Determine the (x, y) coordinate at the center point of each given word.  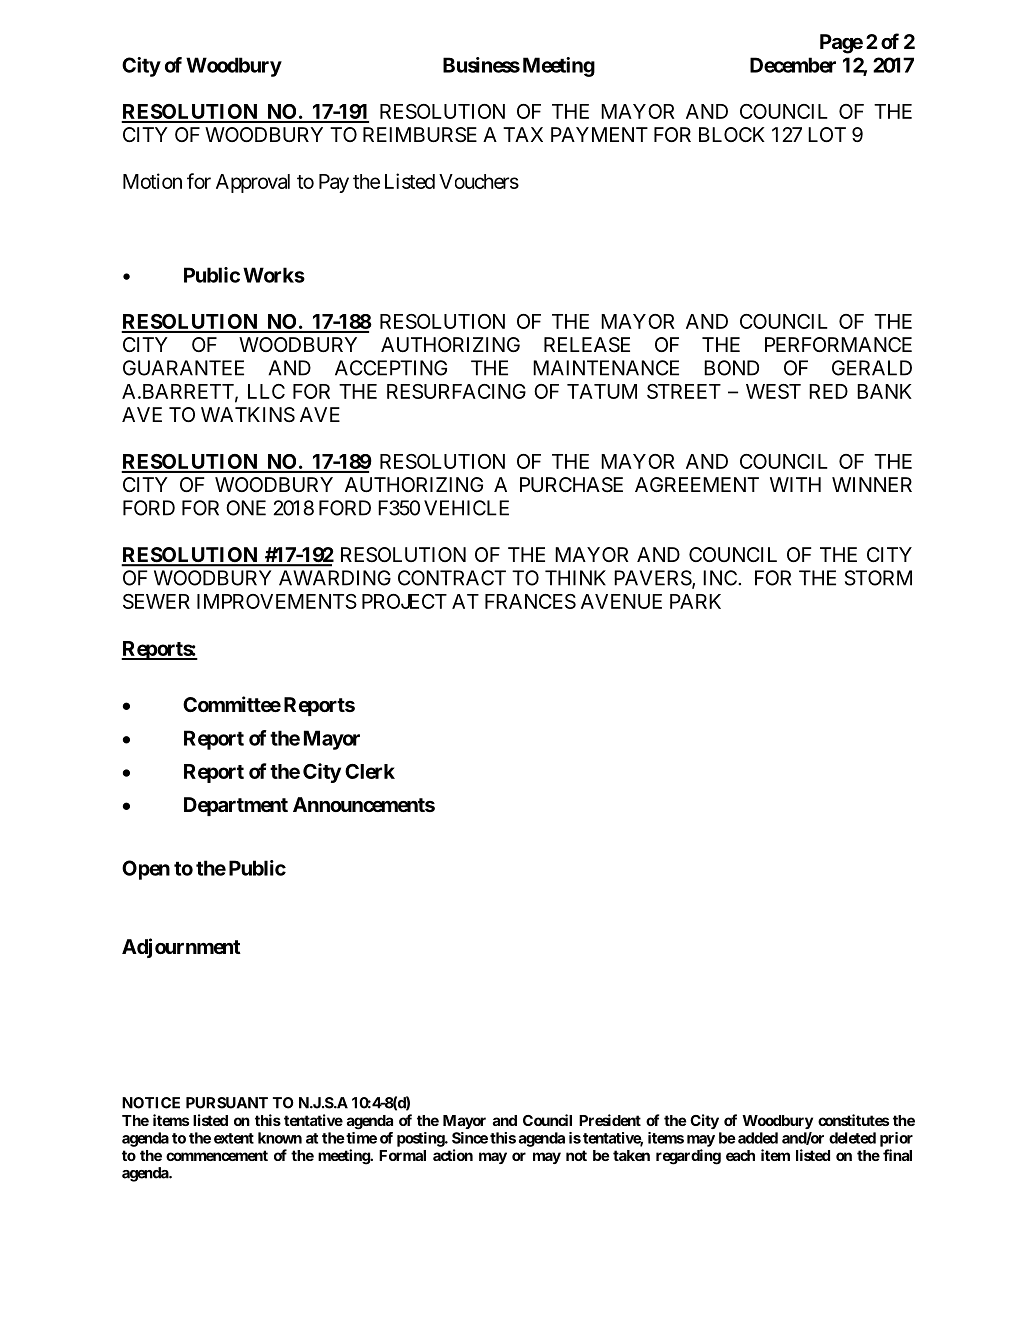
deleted (852, 1138)
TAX (523, 134)
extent (234, 1138)
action (453, 1155)
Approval (253, 183)
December (793, 65)
